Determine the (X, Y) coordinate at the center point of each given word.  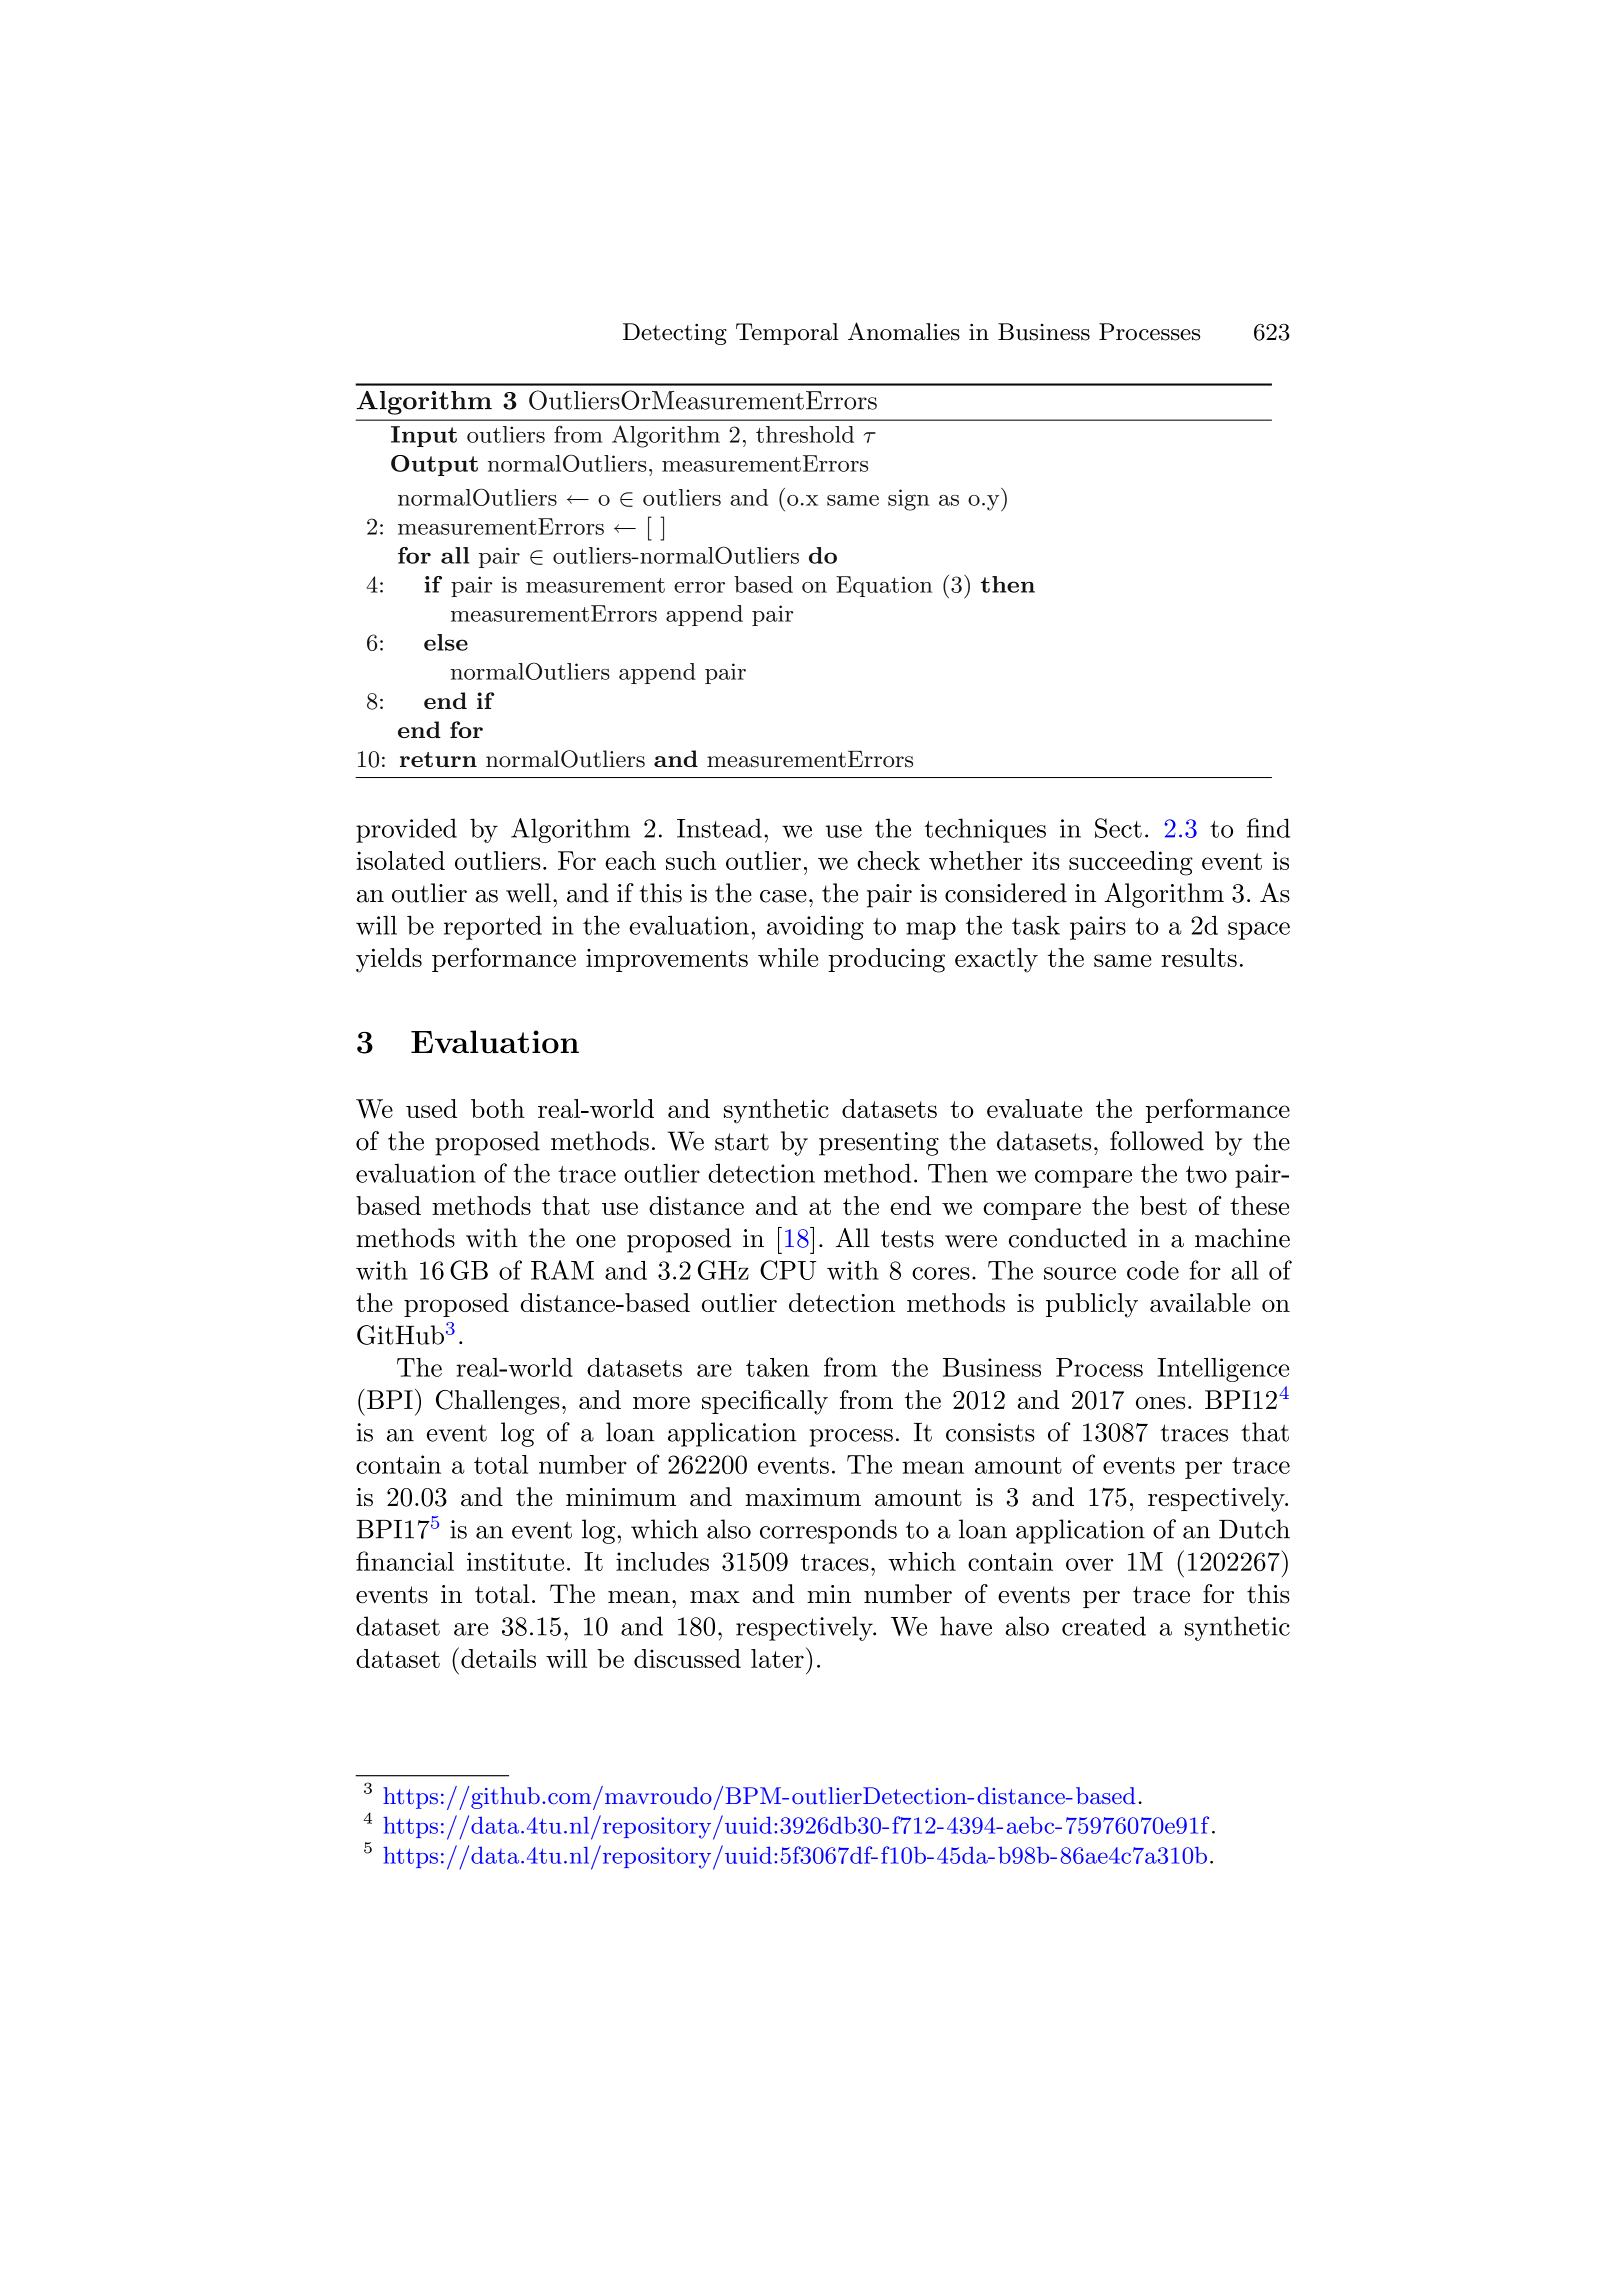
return (438, 759)
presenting (879, 1144)
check (888, 860)
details (498, 1658)
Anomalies (904, 331)
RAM (562, 1270)
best (1163, 1205)
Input (424, 436)
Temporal (787, 334)
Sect (1118, 828)
